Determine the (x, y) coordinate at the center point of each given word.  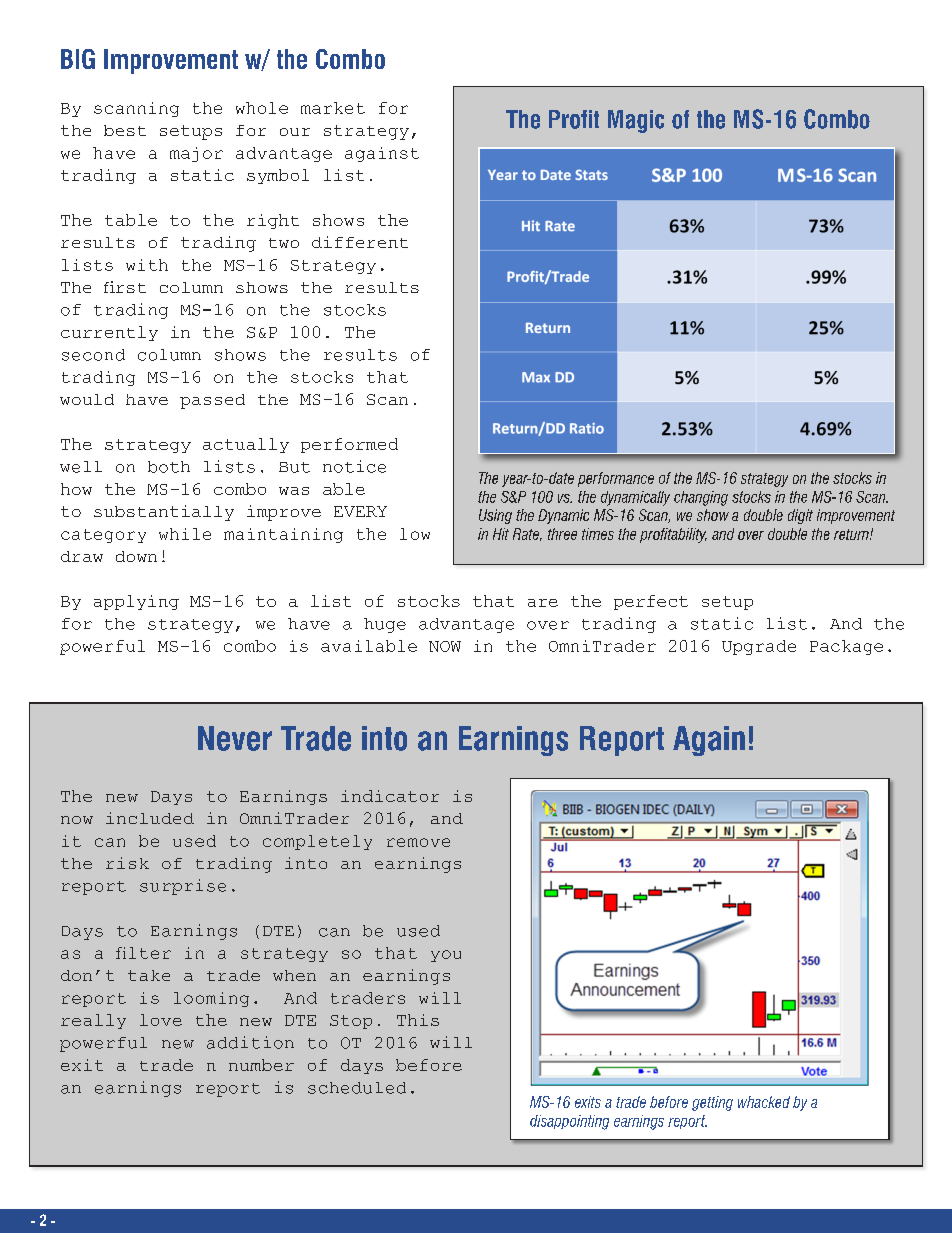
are (543, 603)
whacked (764, 1102)
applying (136, 602)
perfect (651, 602)
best (125, 130)
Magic (636, 121)
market (333, 108)
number (261, 1065)
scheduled (357, 1088)
